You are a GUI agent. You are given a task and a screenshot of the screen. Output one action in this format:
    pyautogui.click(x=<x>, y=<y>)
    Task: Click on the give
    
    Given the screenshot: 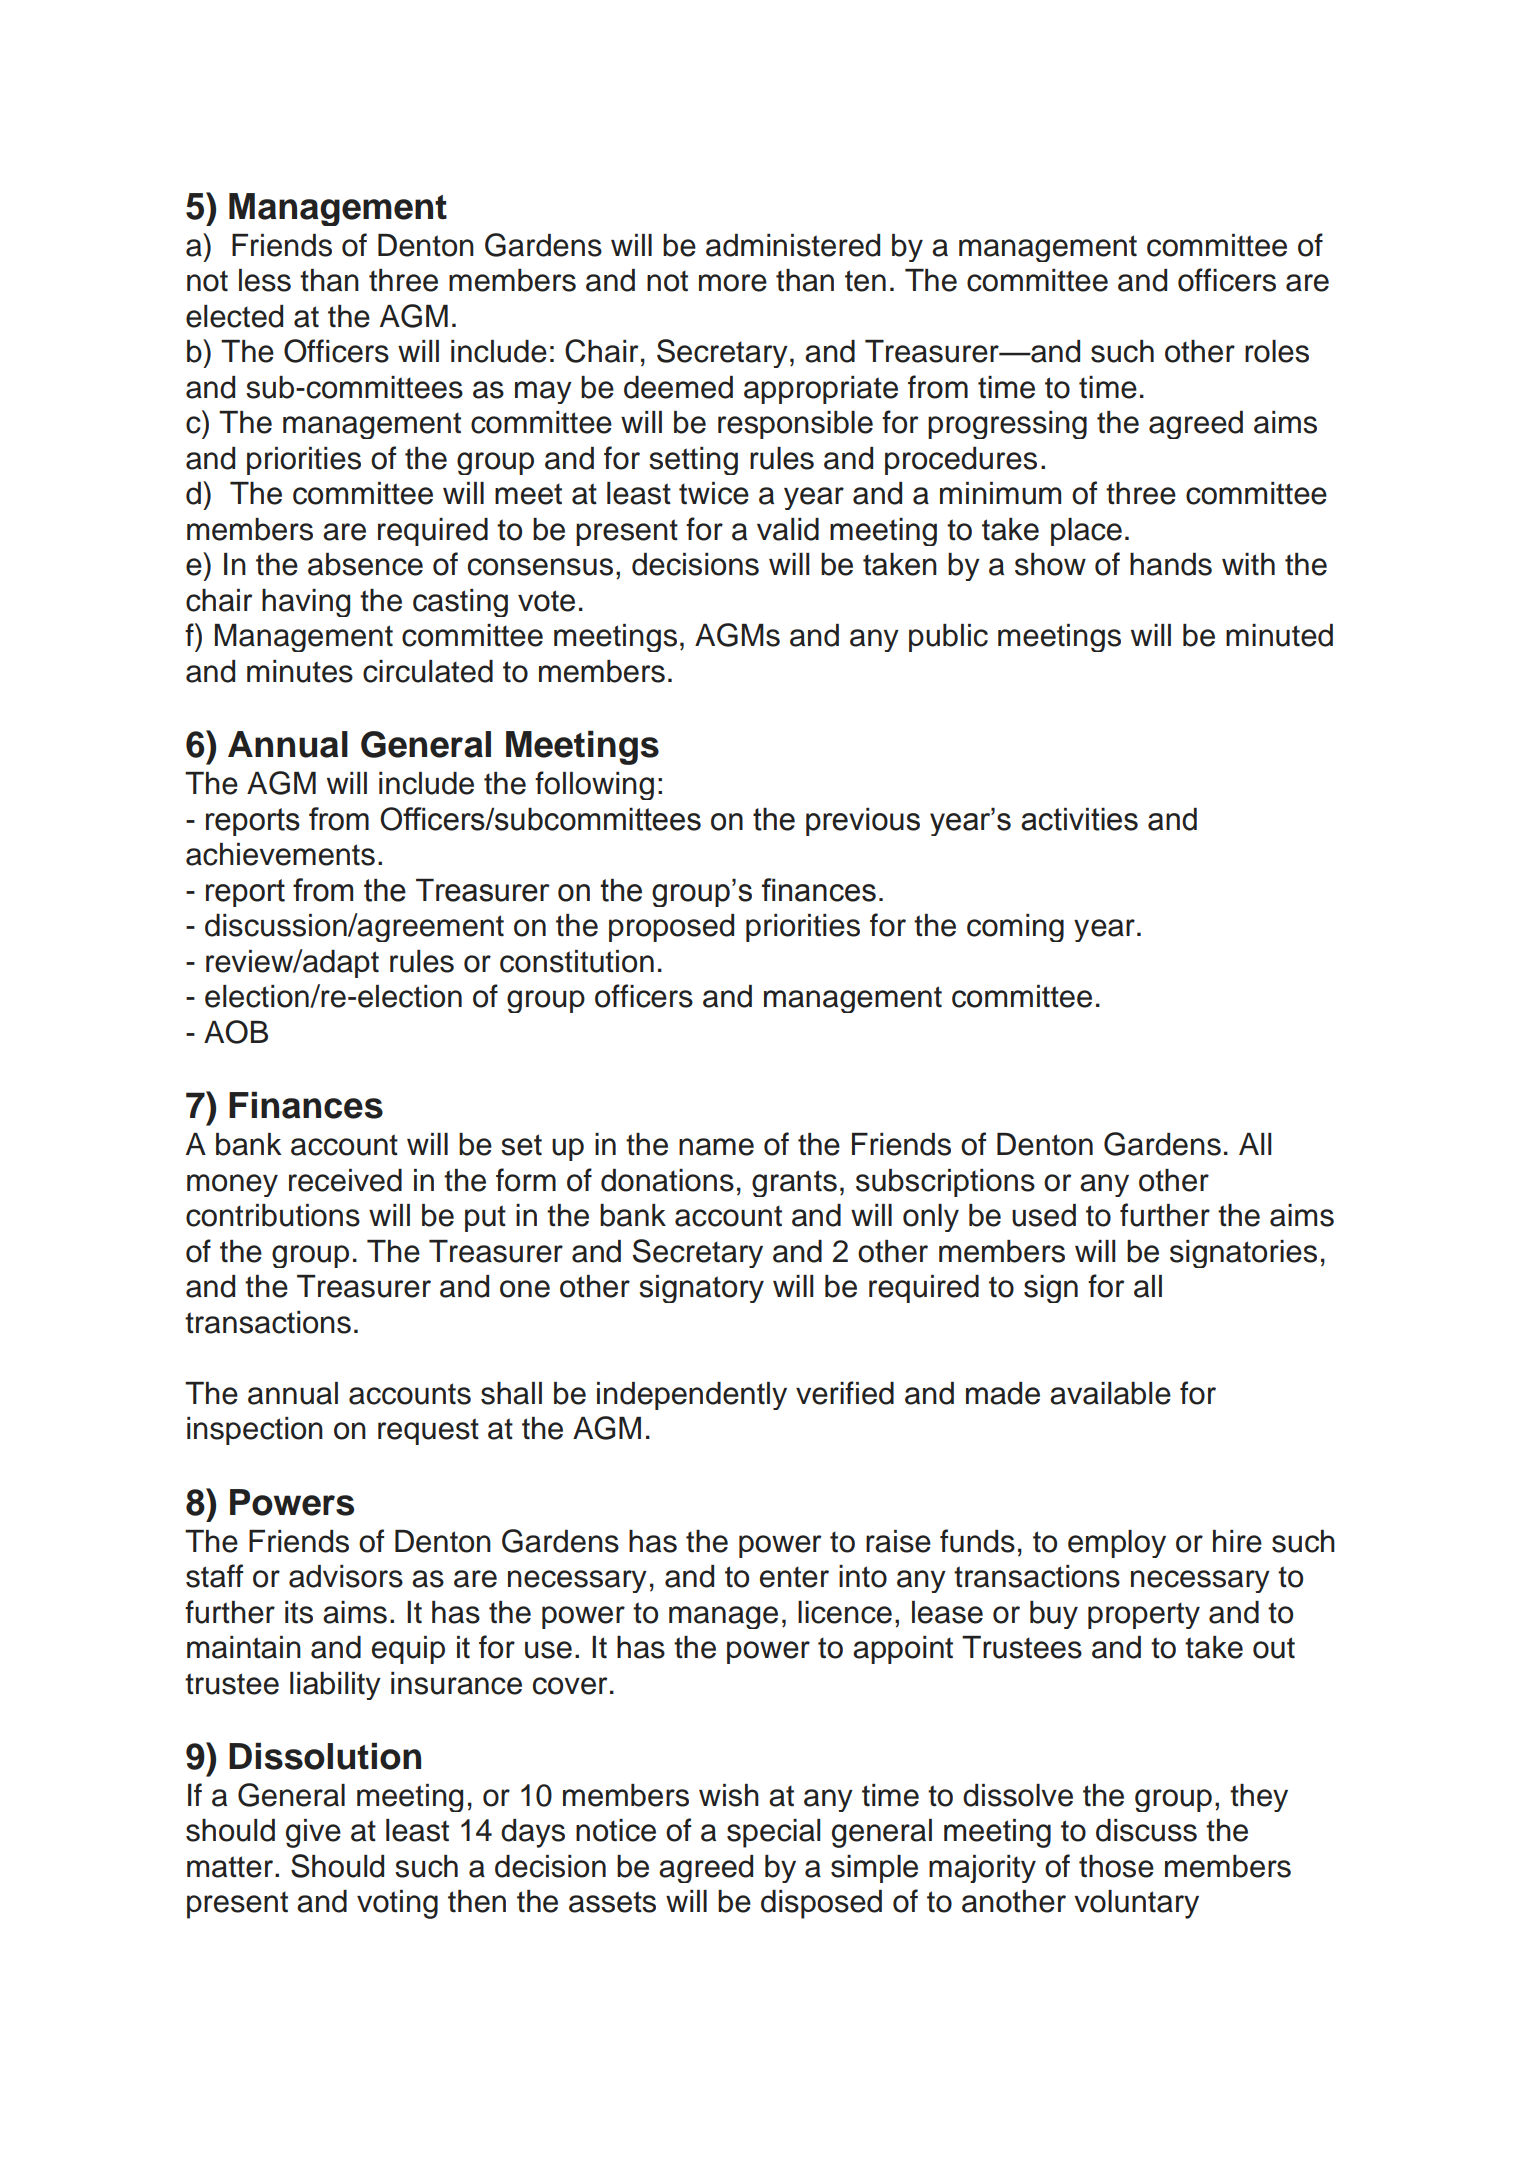 What is the action you would take?
    pyautogui.click(x=313, y=1833)
